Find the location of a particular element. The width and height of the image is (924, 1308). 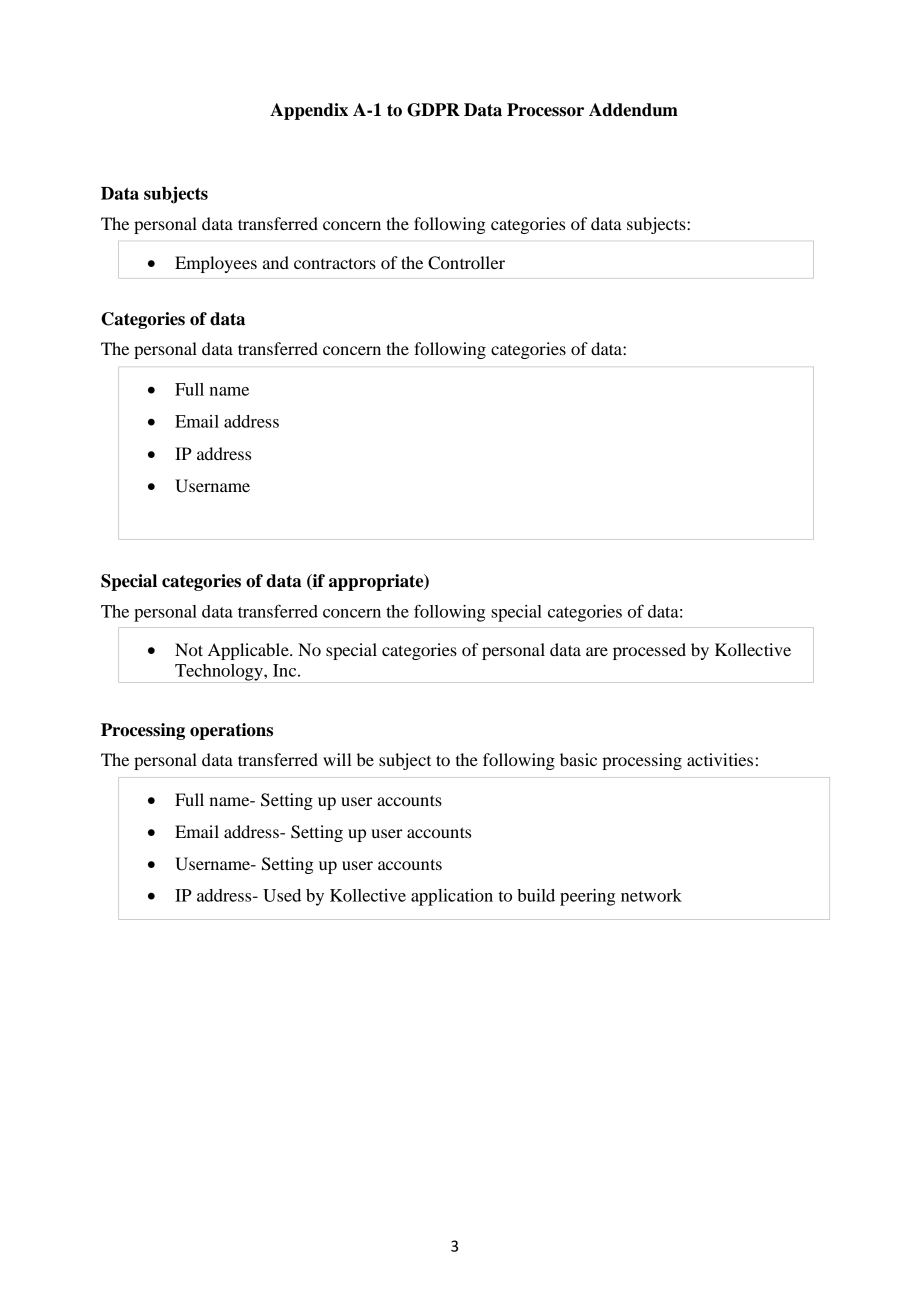

Applicable is located at coordinates (249, 651).
